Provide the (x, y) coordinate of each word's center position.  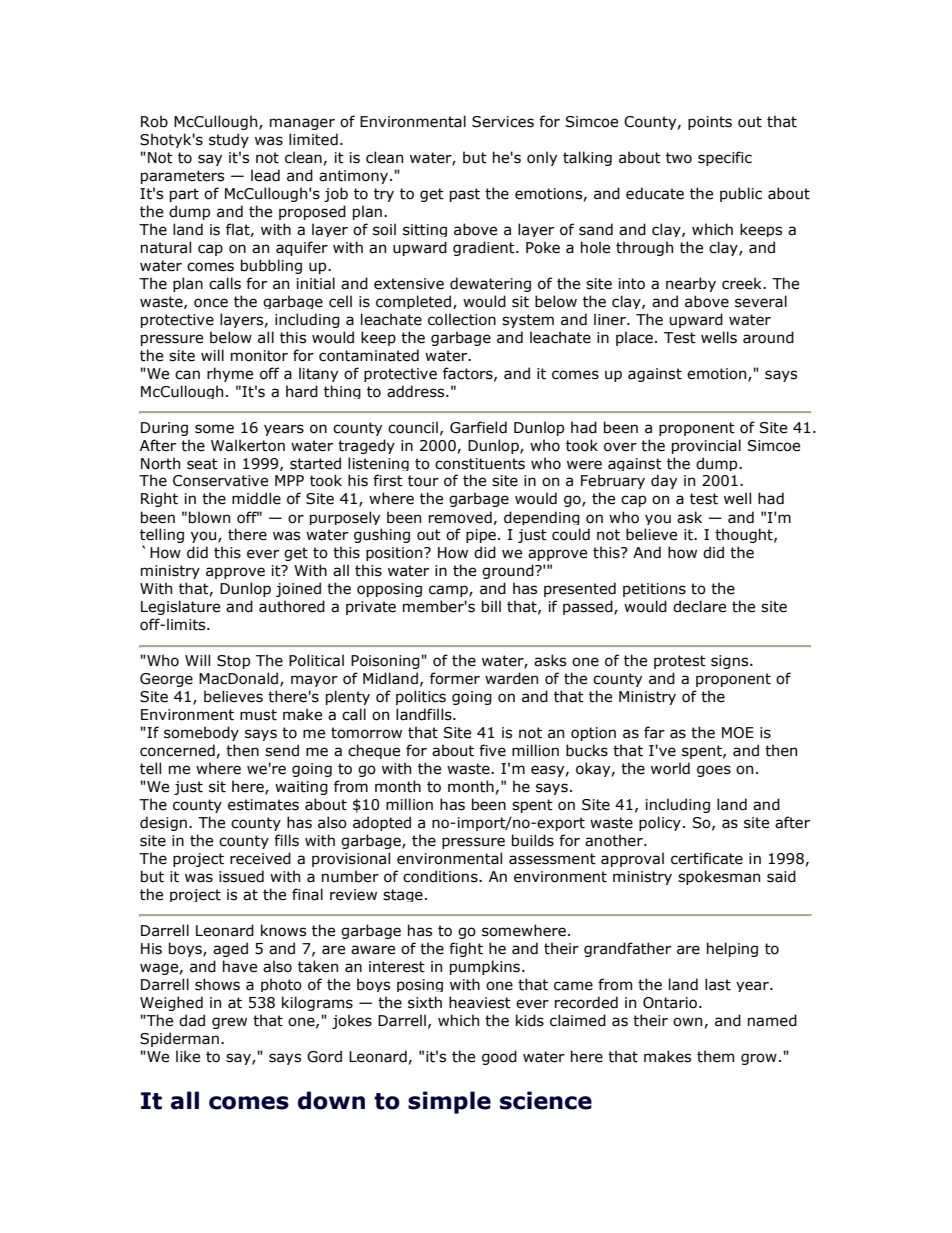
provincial (706, 446)
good (499, 1057)
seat (202, 464)
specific (725, 158)
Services (503, 122)
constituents (480, 464)
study (229, 140)
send (282, 750)
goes (714, 771)
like (188, 1056)
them (715, 1056)
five (492, 750)
